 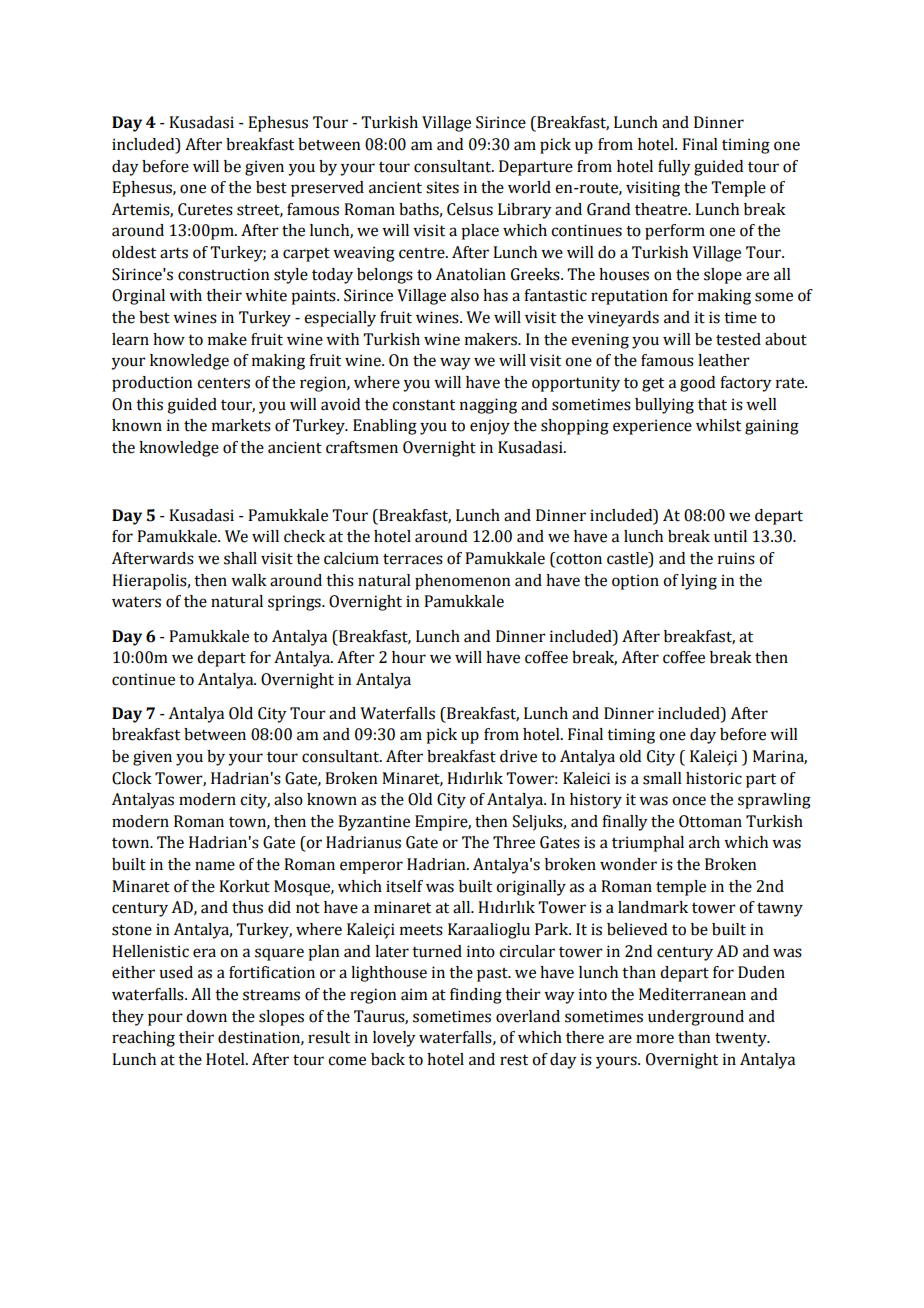 What do you see at coordinates (223, 383) in the page?
I see `centers` at bounding box center [223, 383].
